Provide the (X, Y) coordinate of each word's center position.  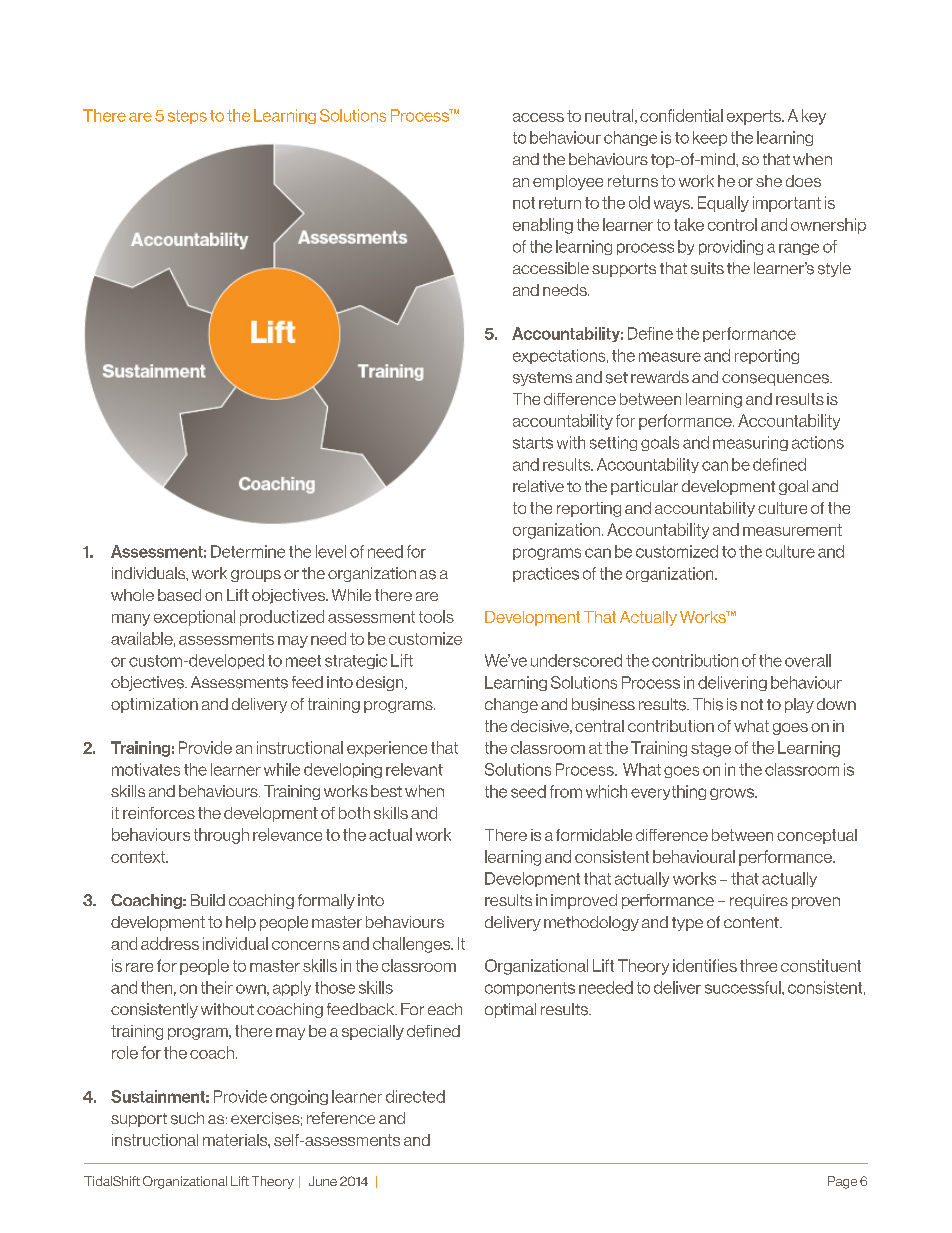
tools (436, 616)
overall (808, 660)
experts (755, 117)
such (187, 1118)
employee (568, 182)
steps (187, 117)
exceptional (194, 618)
